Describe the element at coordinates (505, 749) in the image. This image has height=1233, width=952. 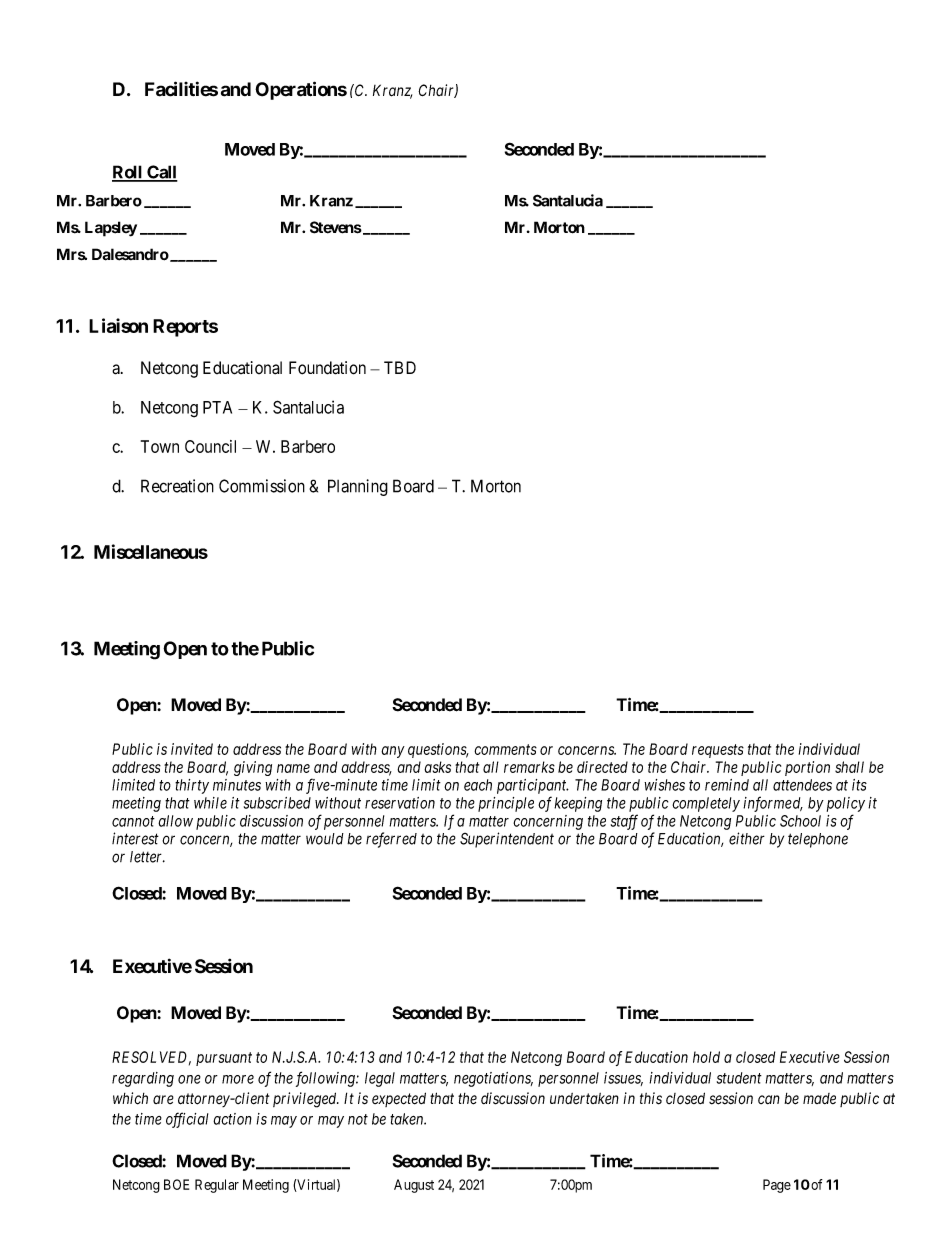
I see `comments` at that location.
